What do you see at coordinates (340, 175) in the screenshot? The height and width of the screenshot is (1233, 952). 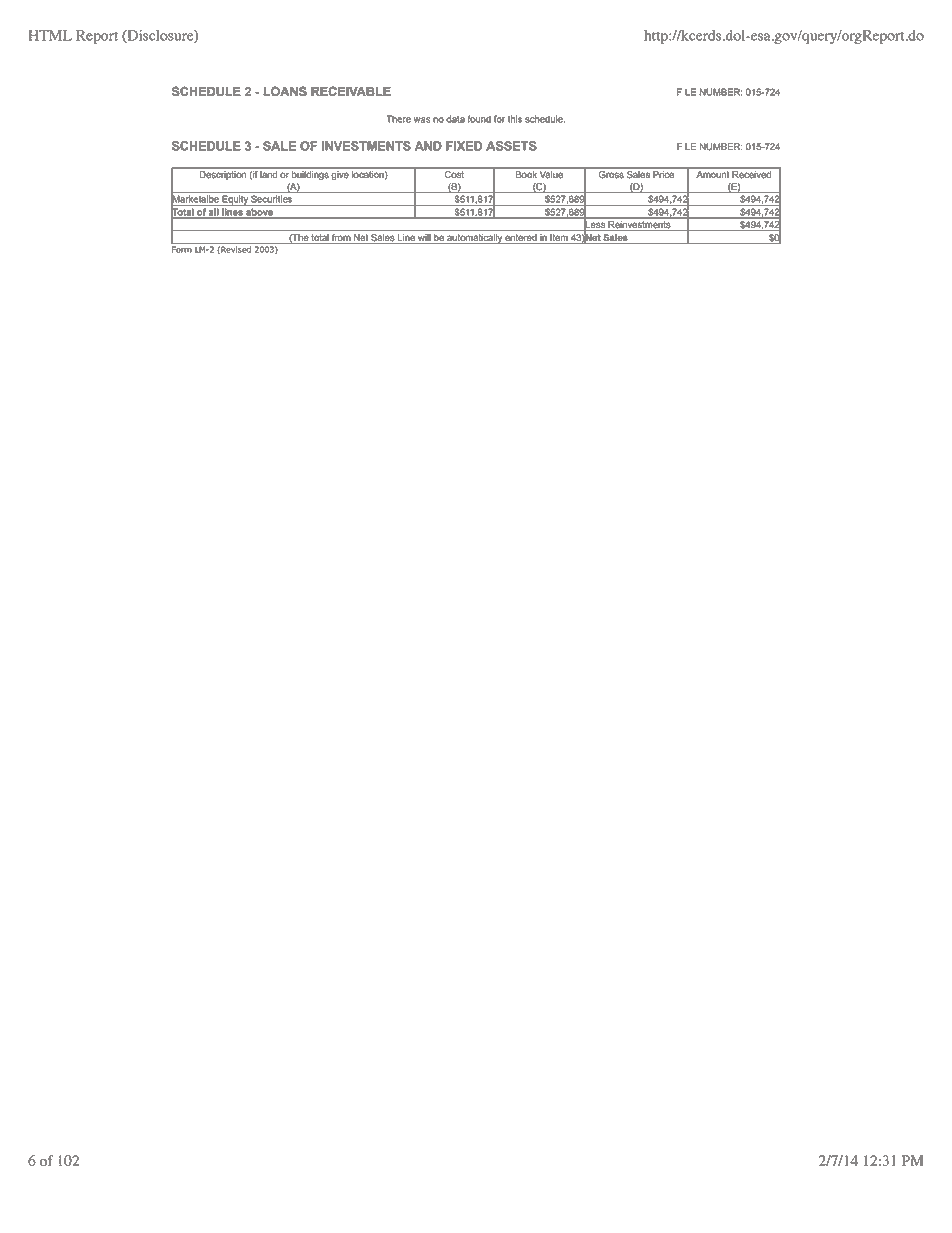 I see `give` at bounding box center [340, 175].
